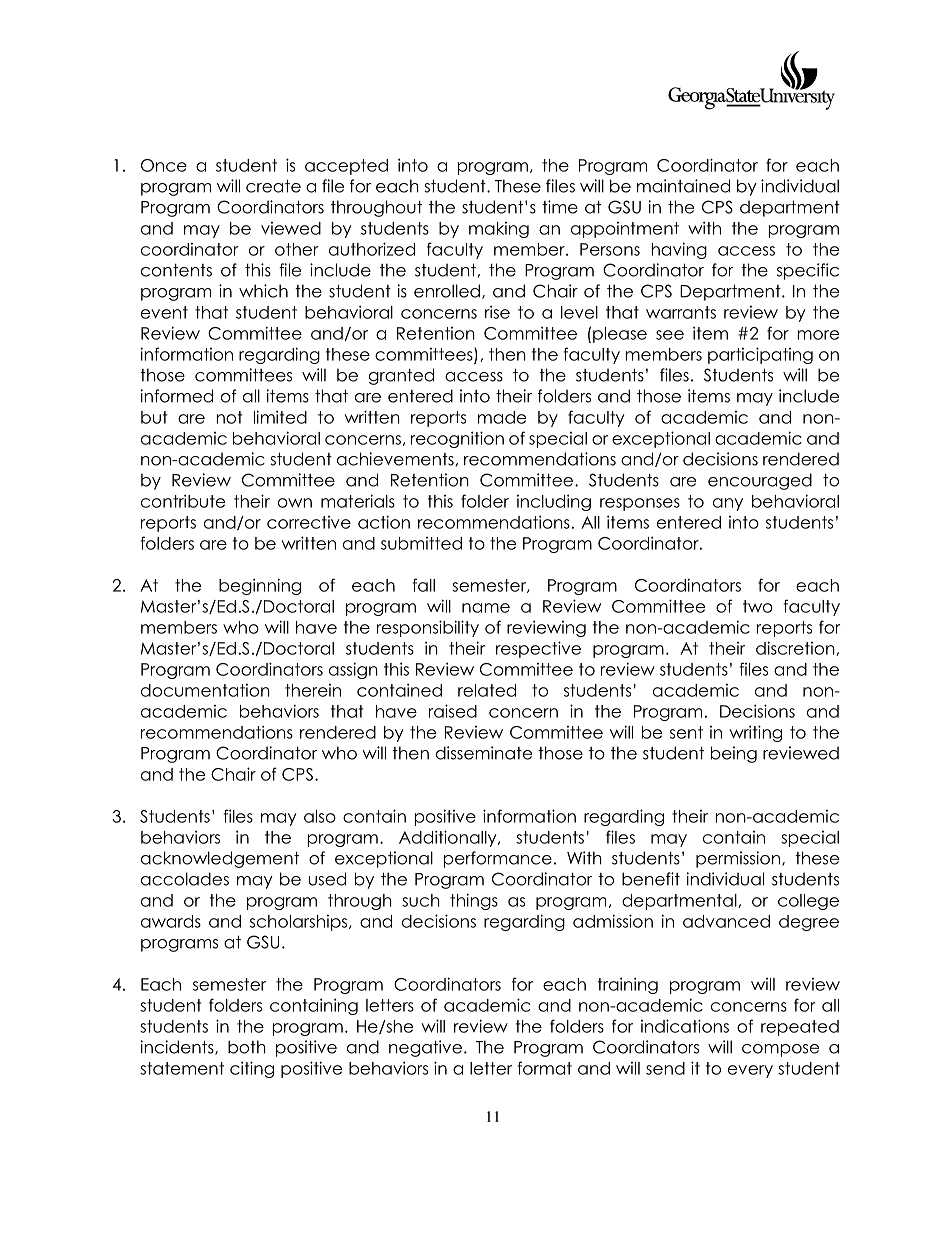 This image has height=1233, width=952. I want to click on being, so click(734, 754).
